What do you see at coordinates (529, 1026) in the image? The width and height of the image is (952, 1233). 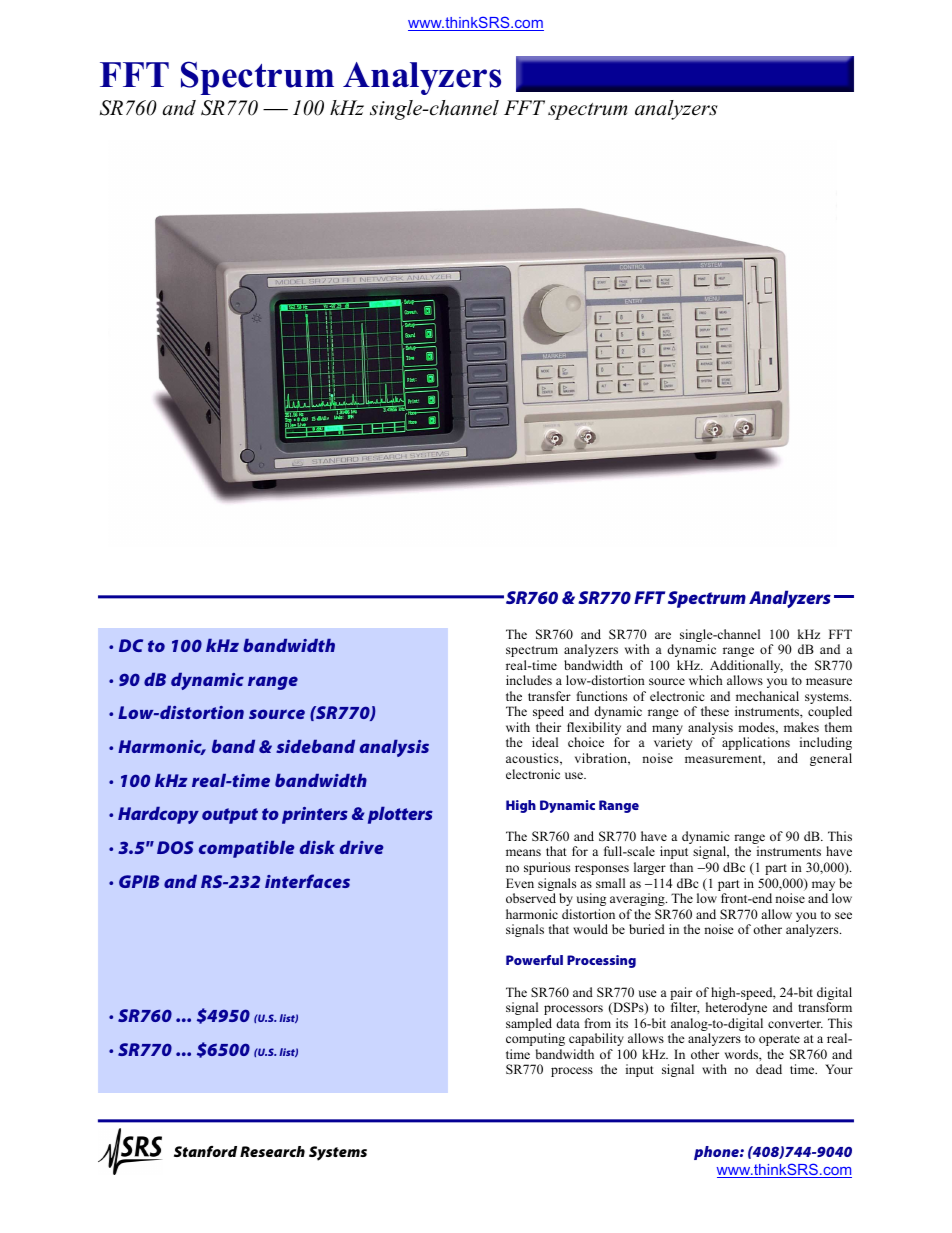 I see `sampled` at bounding box center [529, 1026].
